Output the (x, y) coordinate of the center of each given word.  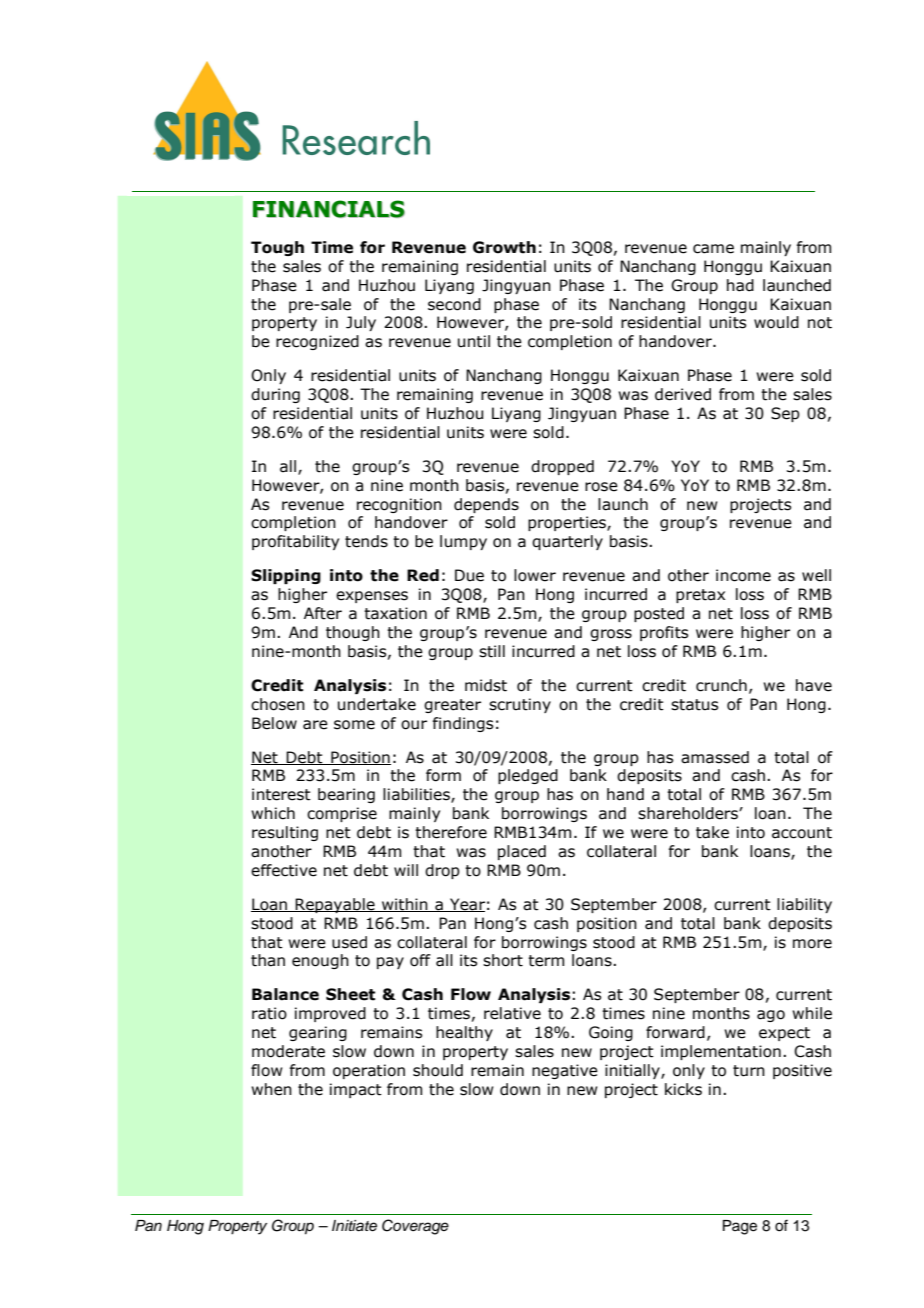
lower (535, 575)
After (323, 613)
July (361, 323)
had (740, 285)
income (743, 575)
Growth (504, 247)
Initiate (354, 1226)
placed (522, 852)
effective (284, 870)
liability (804, 905)
